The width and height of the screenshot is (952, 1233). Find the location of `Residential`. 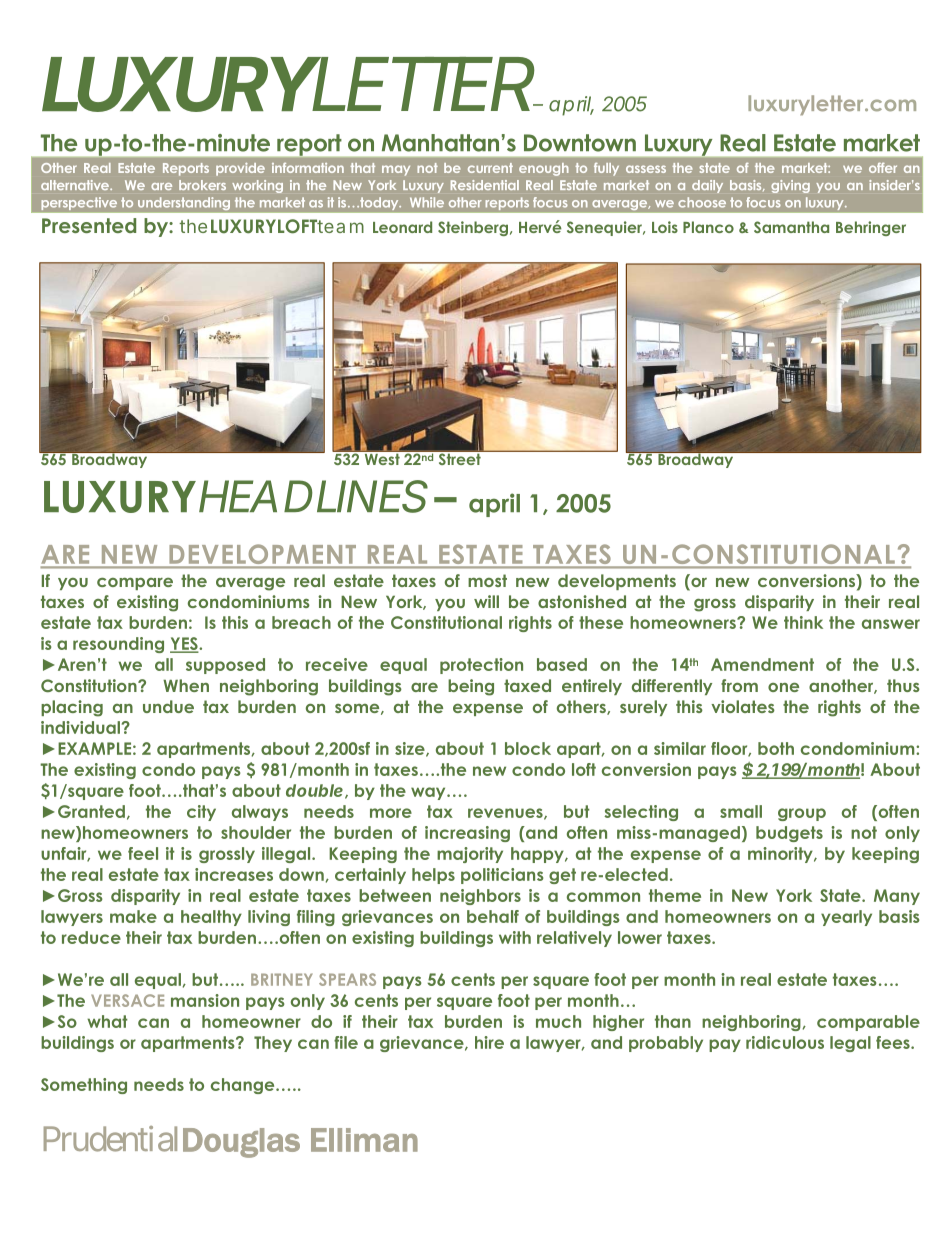

Residential is located at coordinates (485, 185).
